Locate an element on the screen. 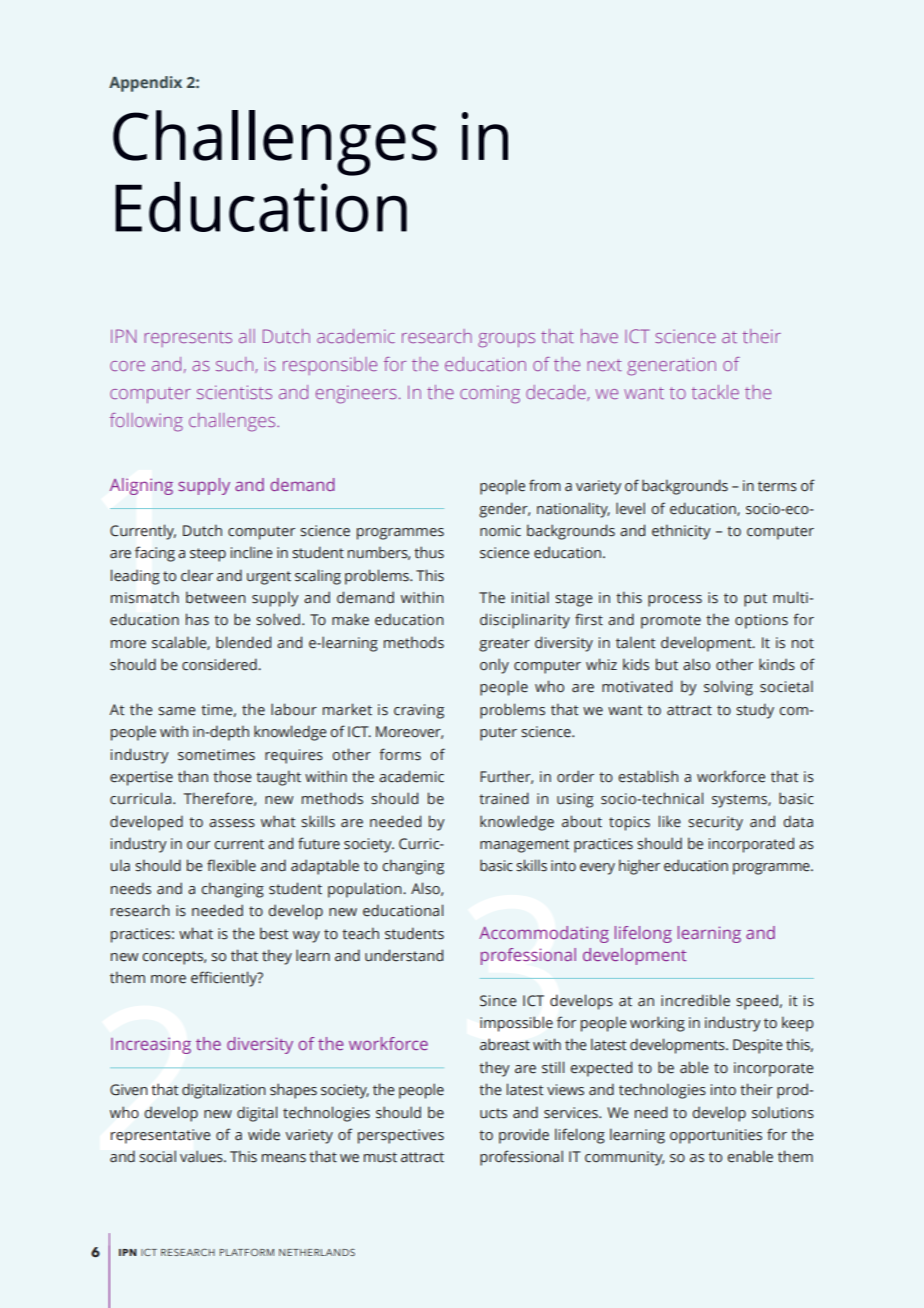 The image size is (924, 1308). have is located at coordinates (599, 336).
